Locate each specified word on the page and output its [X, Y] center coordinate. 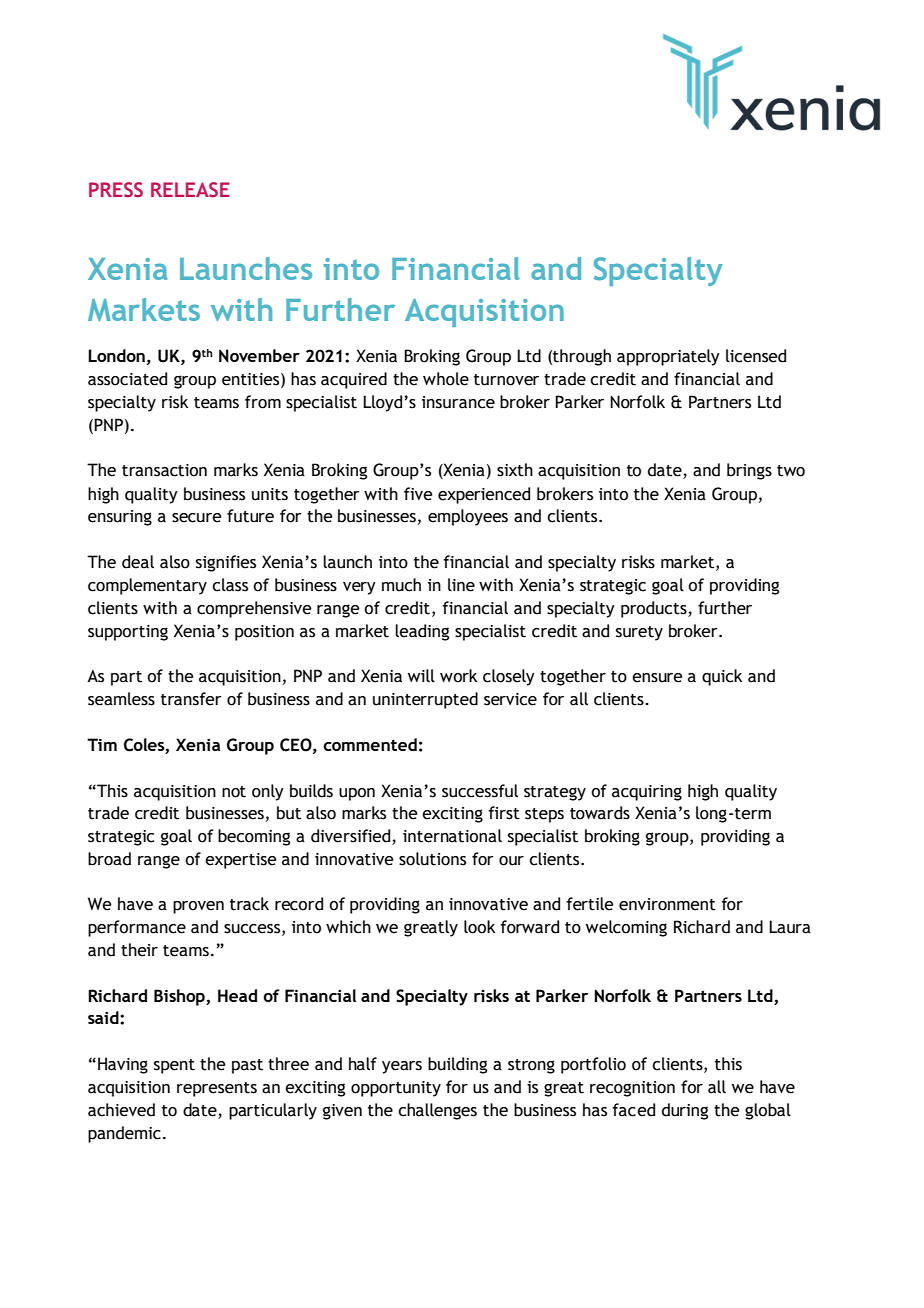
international [452, 836]
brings [749, 471]
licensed [756, 356]
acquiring [647, 793]
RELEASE [190, 189]
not [234, 792]
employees [468, 517]
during [685, 1111]
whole [446, 379]
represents [217, 1089]
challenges [437, 1111]
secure [197, 518]
